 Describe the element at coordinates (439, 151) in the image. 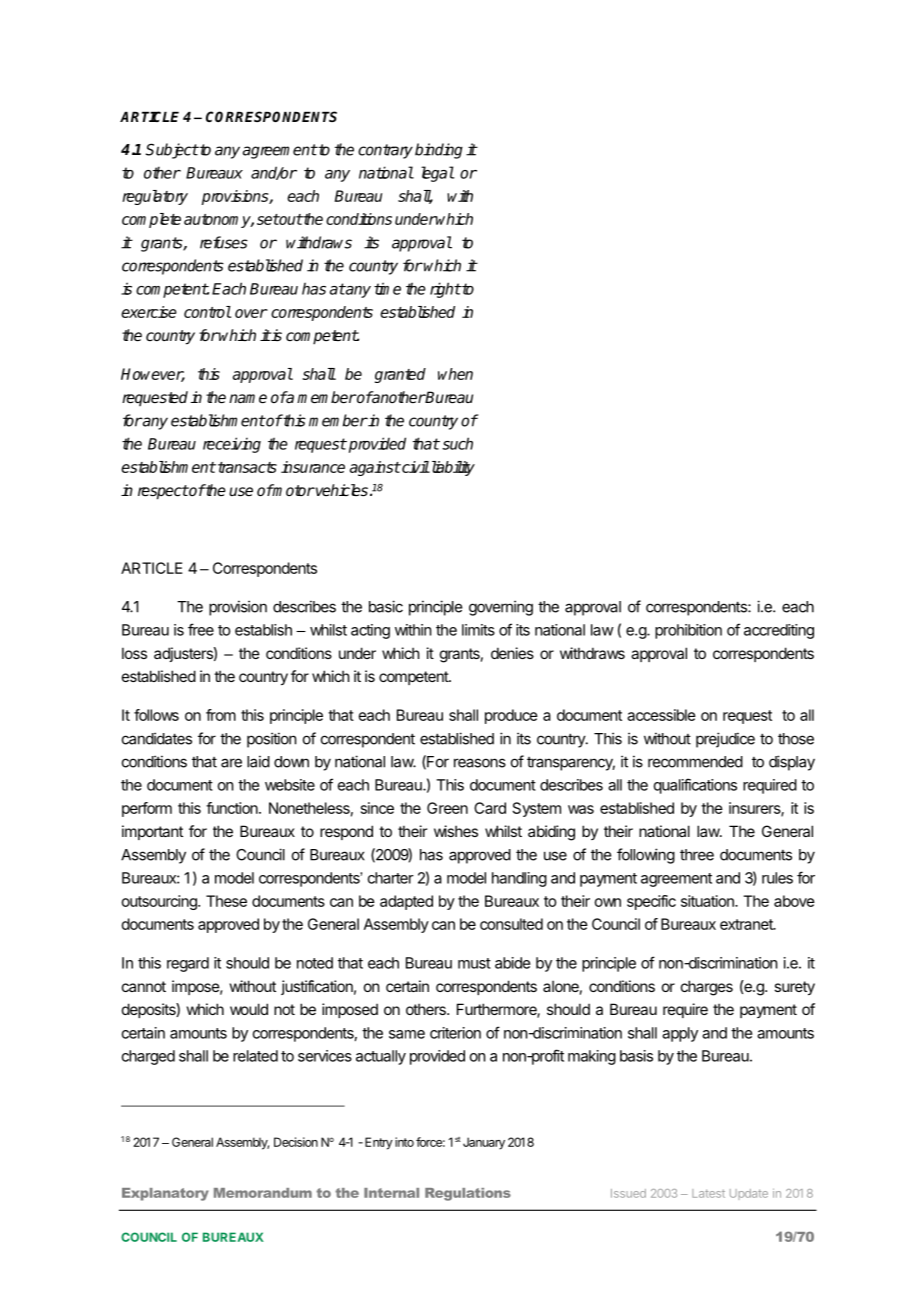

I see `binding` at that location.
